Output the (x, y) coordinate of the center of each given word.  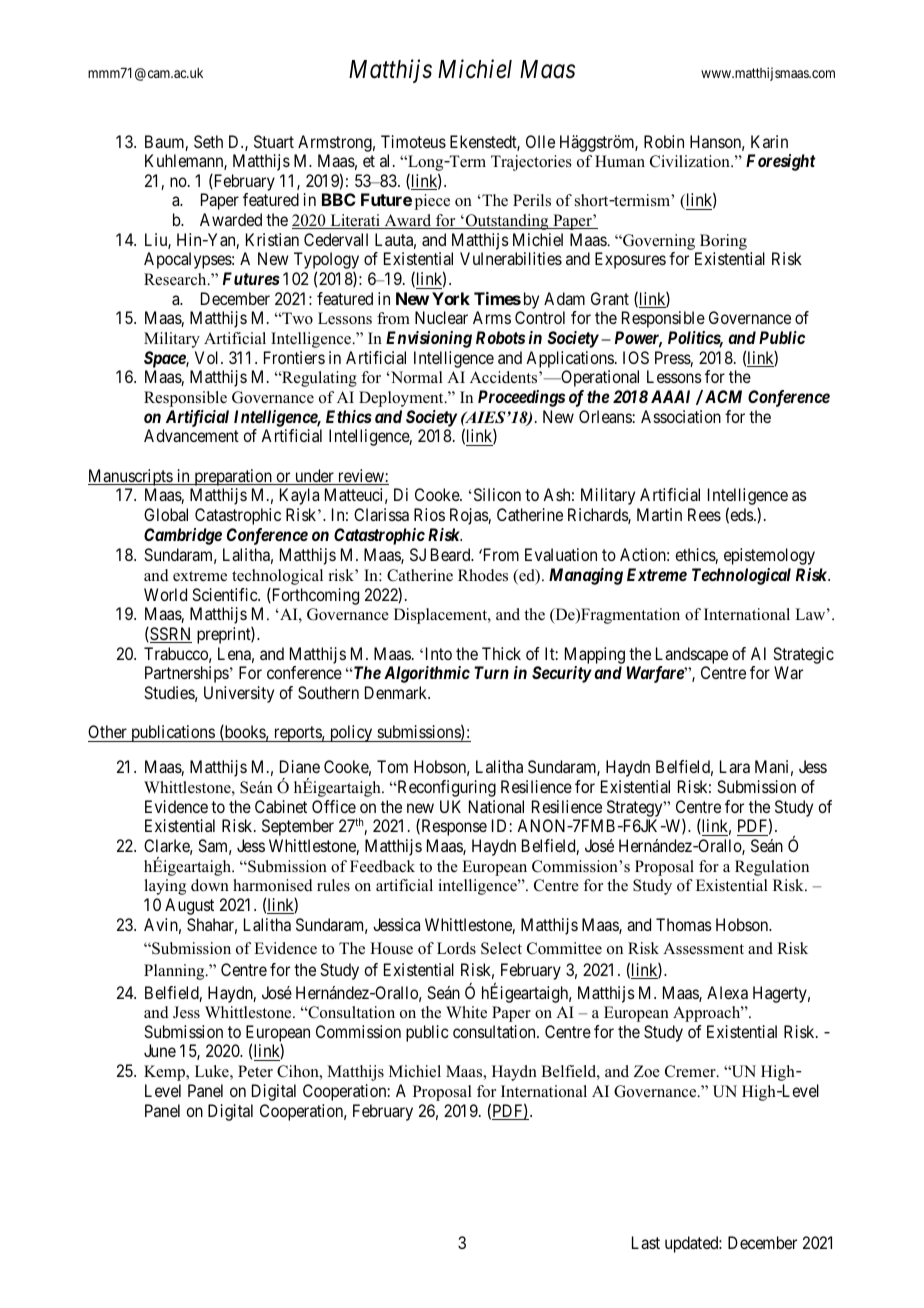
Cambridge (183, 536)
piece (432, 202)
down (210, 885)
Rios (429, 514)
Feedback (382, 866)
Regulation (772, 868)
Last (646, 1242)
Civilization (691, 161)
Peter (255, 1071)
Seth (208, 141)
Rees (704, 514)
